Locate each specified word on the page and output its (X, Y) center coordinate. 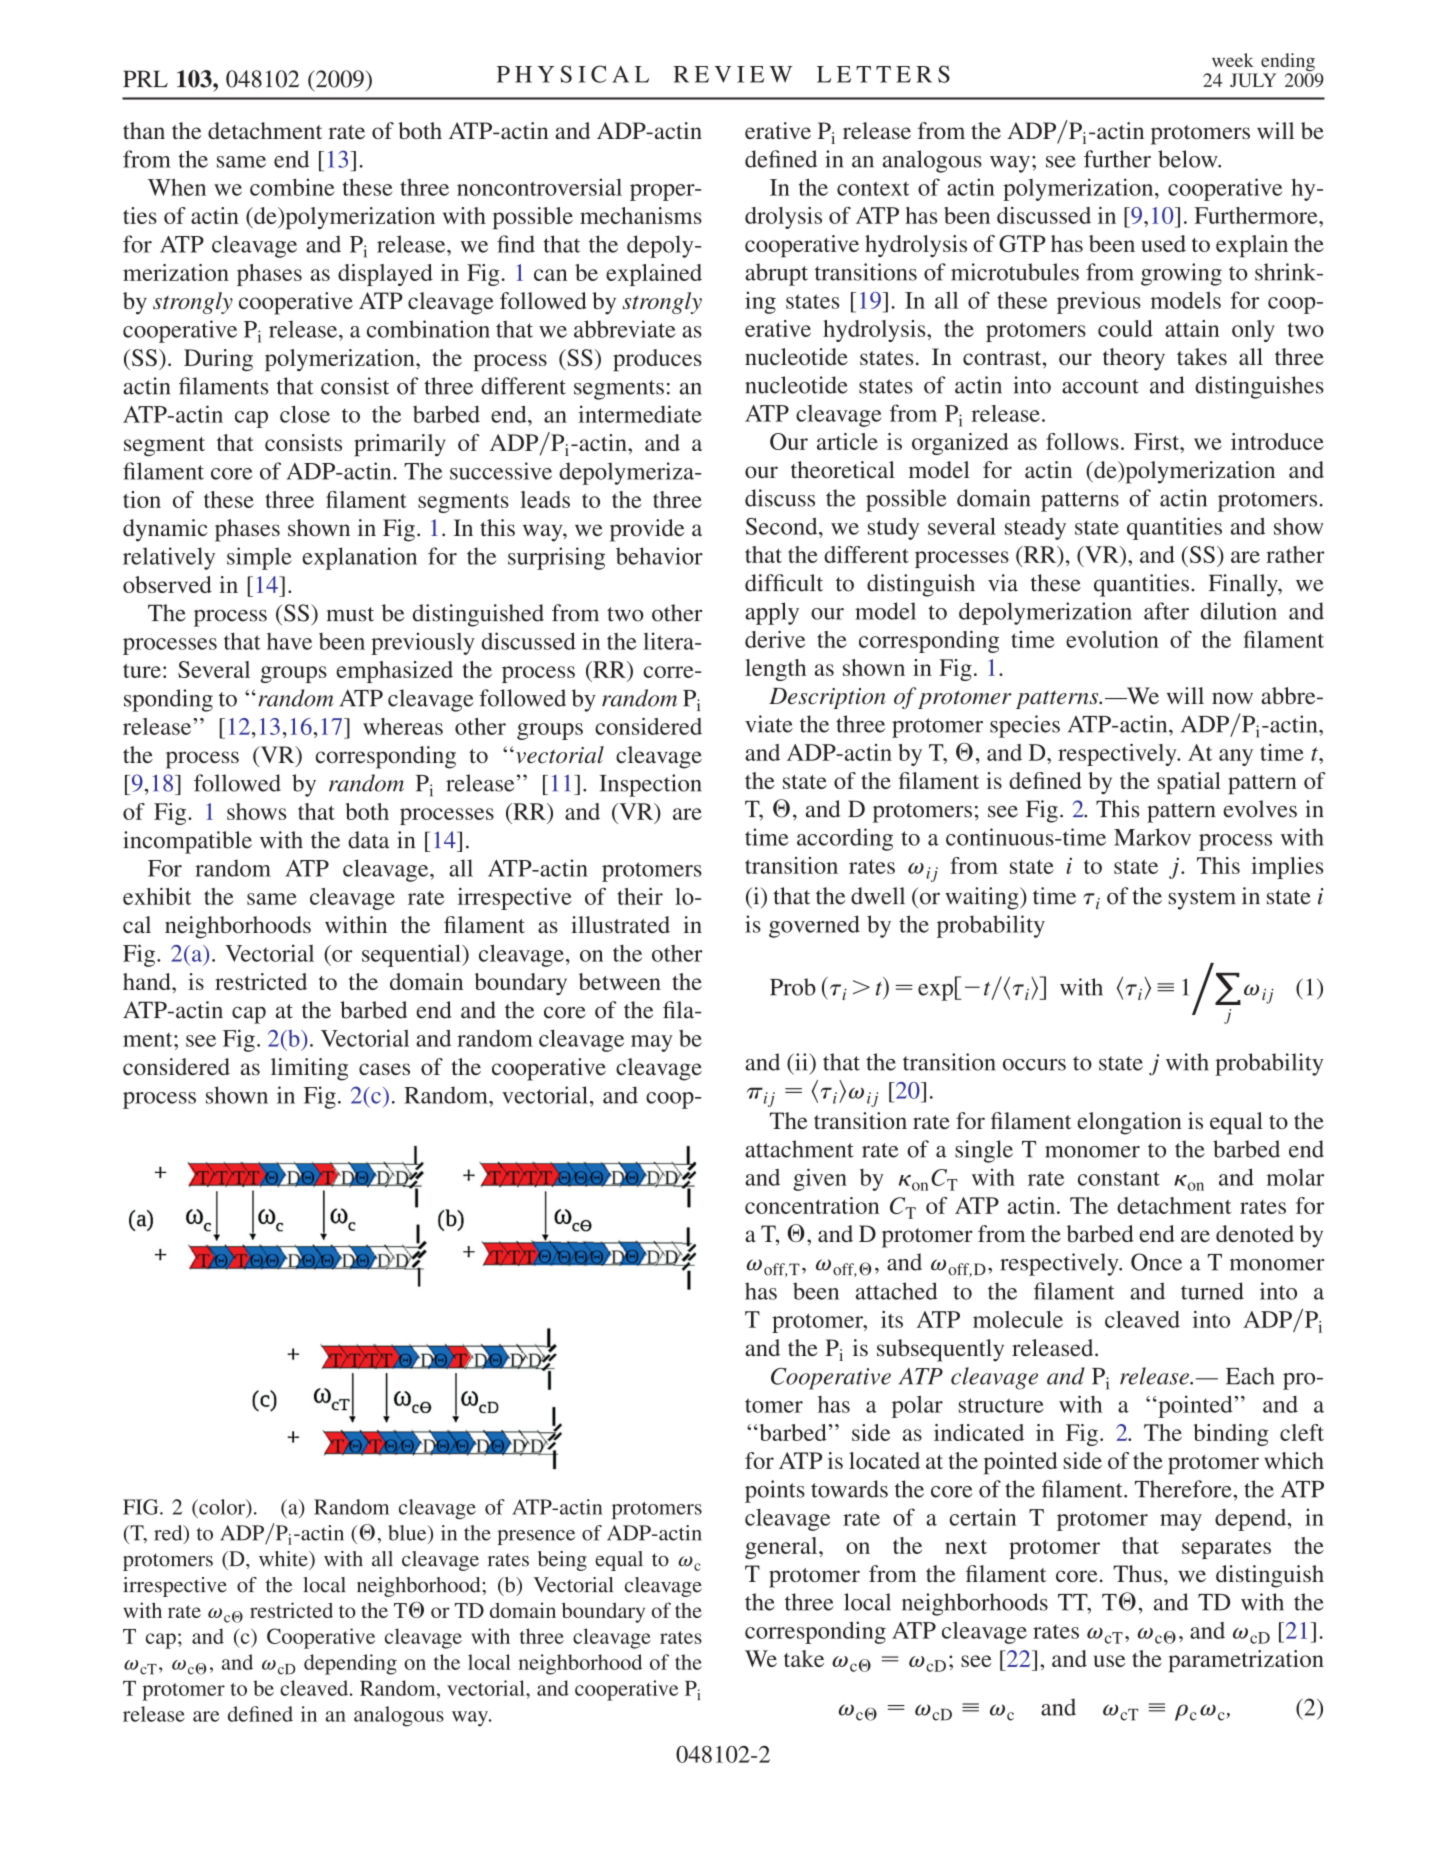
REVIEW (733, 74)
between (620, 981)
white (284, 1559)
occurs (1034, 1065)
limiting (309, 1069)
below (1189, 159)
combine (292, 187)
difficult (784, 583)
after (1166, 611)
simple (259, 558)
